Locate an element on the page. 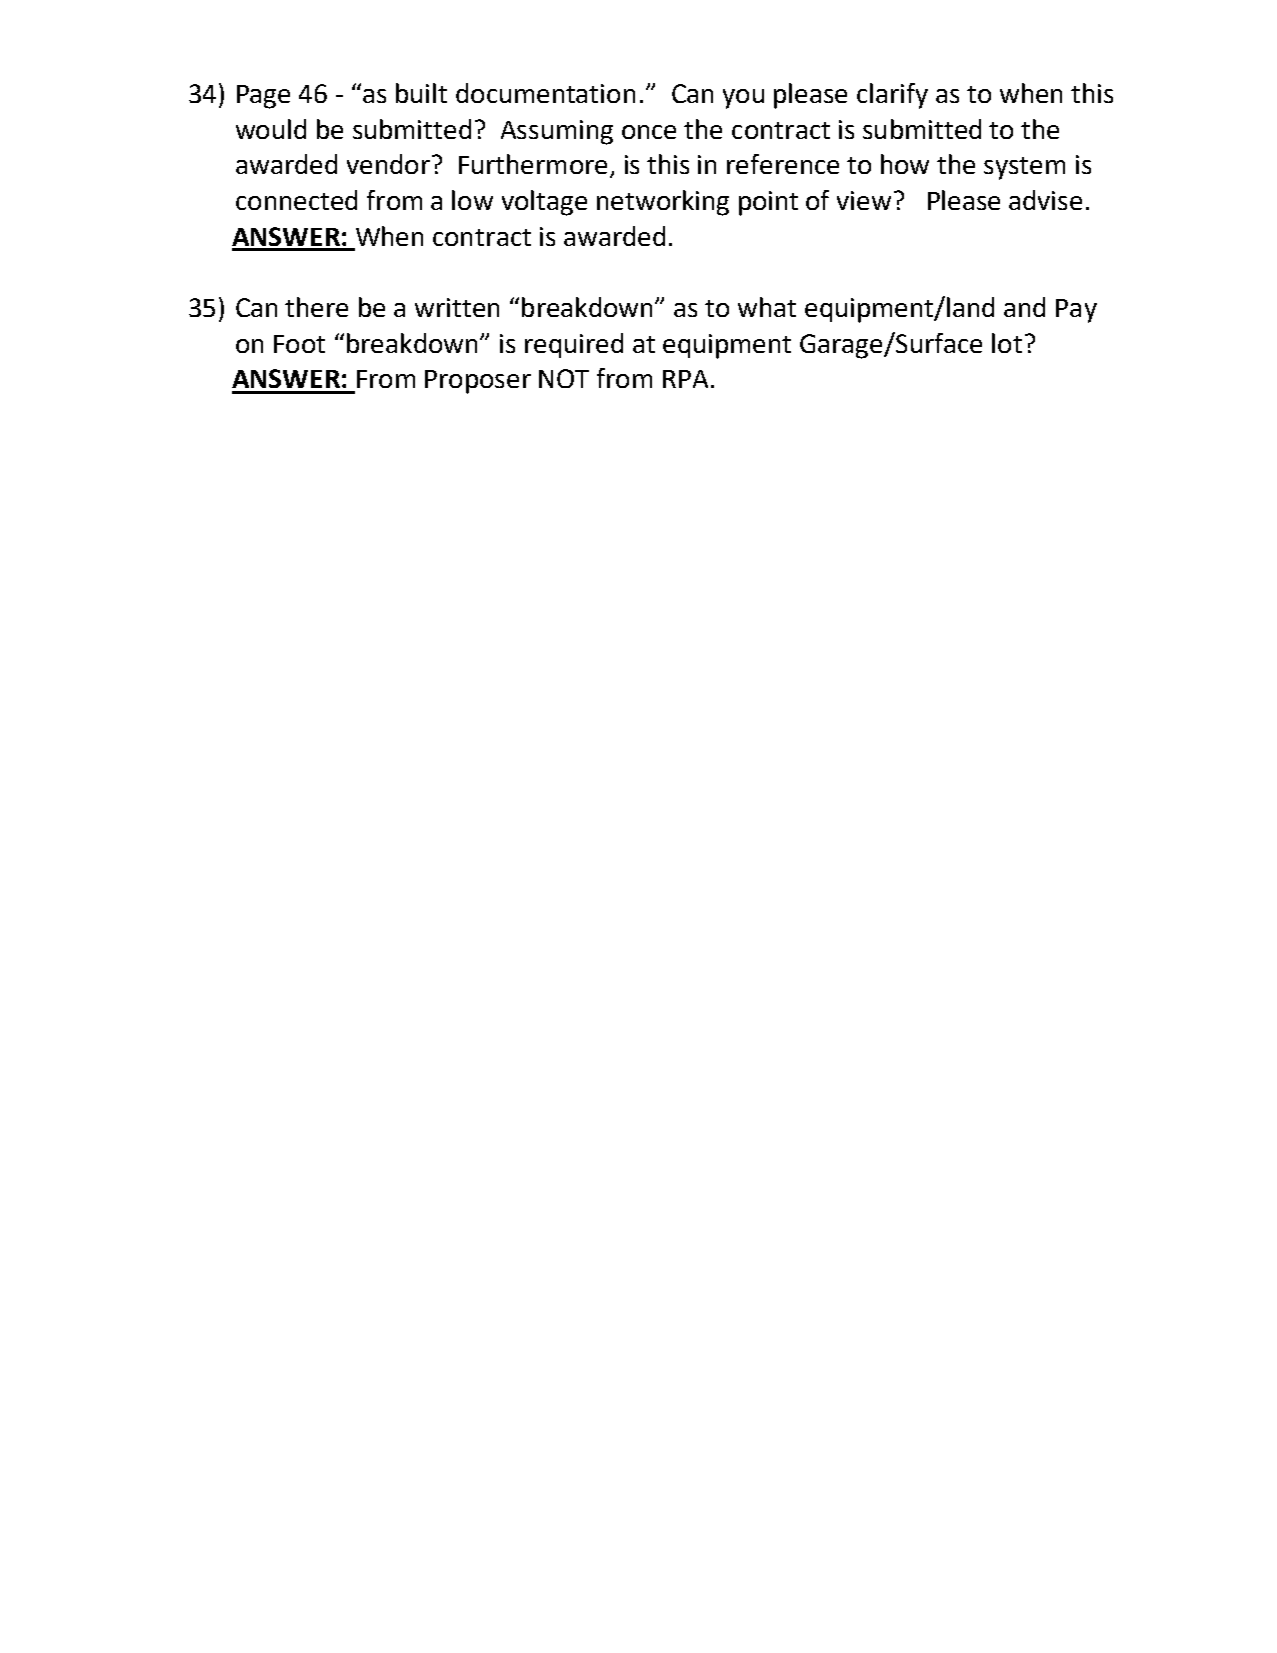 The width and height of the page is (1277, 1653). Proposer is located at coordinates (478, 382).
